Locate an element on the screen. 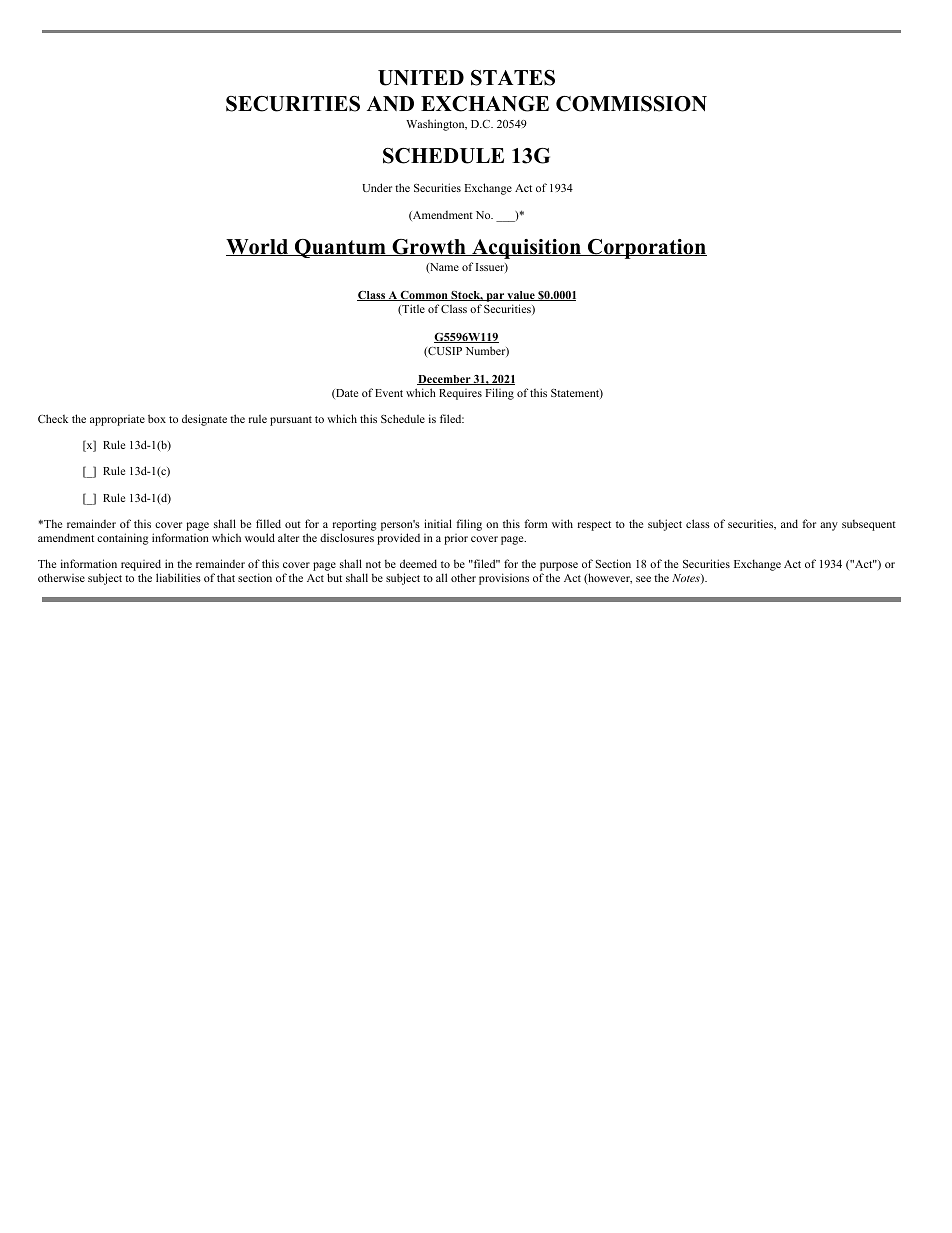 Image resolution: width=952 pixels, height=1233 pixels. STATES is located at coordinates (513, 78).
